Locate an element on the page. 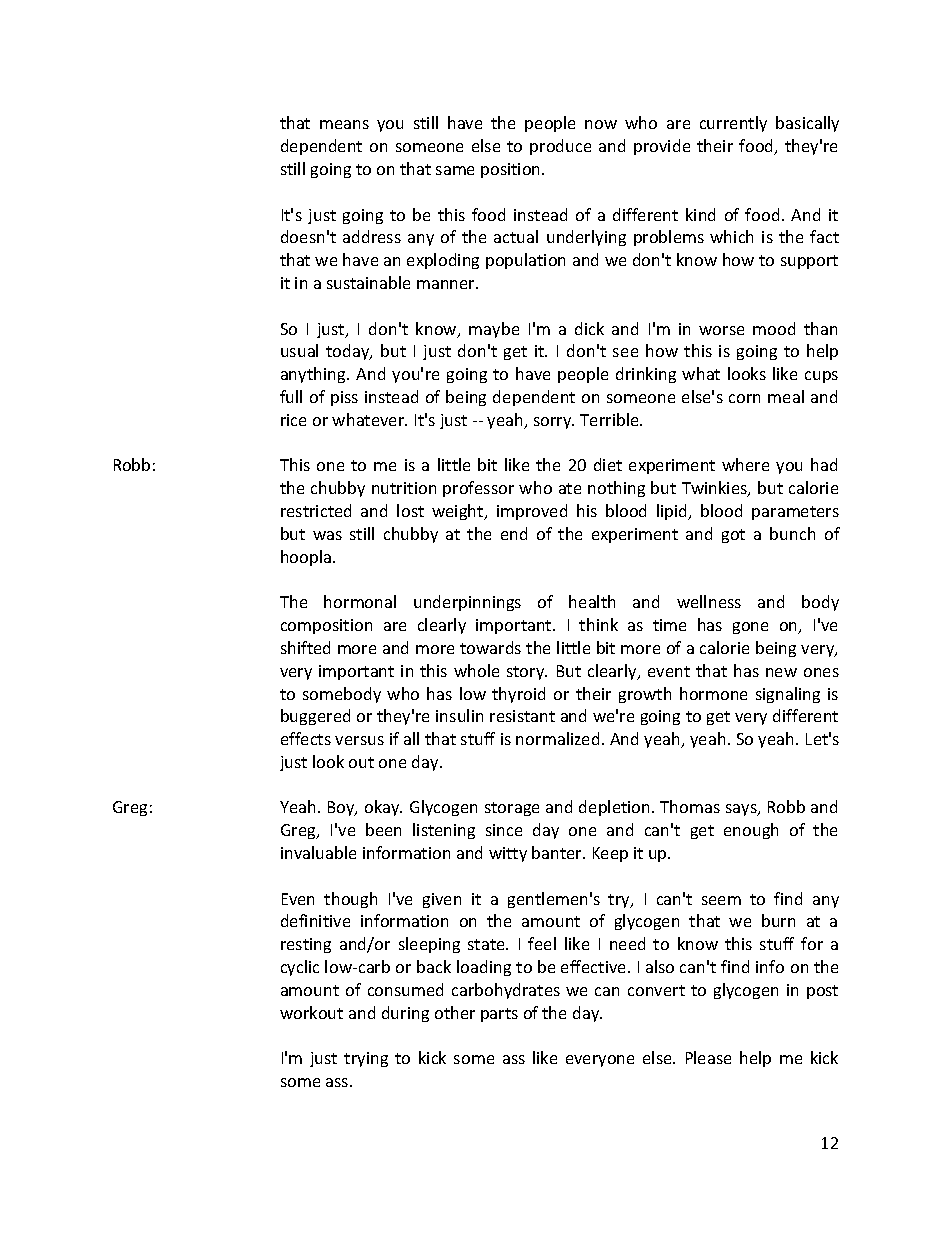 Image resolution: width=952 pixels, height=1233 pixels. banter is located at coordinates (558, 852).
